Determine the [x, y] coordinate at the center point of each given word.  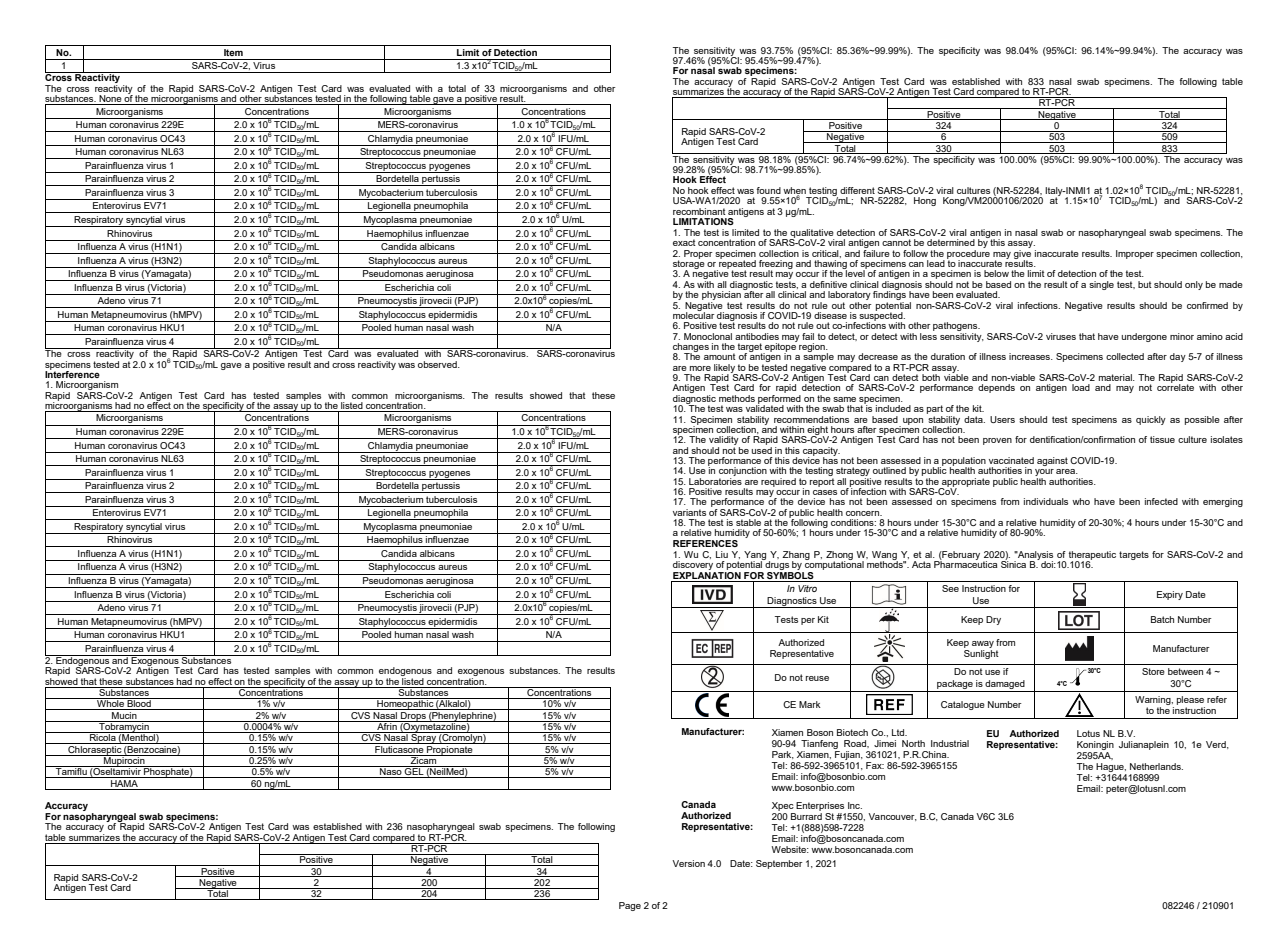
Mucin [124, 714]
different [857, 190]
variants [689, 512]
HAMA [124, 782]
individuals [1046, 501]
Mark [810, 704]
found [768, 190]
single [1101, 285]
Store [1153, 671]
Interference [72, 373]
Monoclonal [708, 336]
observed [438, 364]
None [110, 100]
